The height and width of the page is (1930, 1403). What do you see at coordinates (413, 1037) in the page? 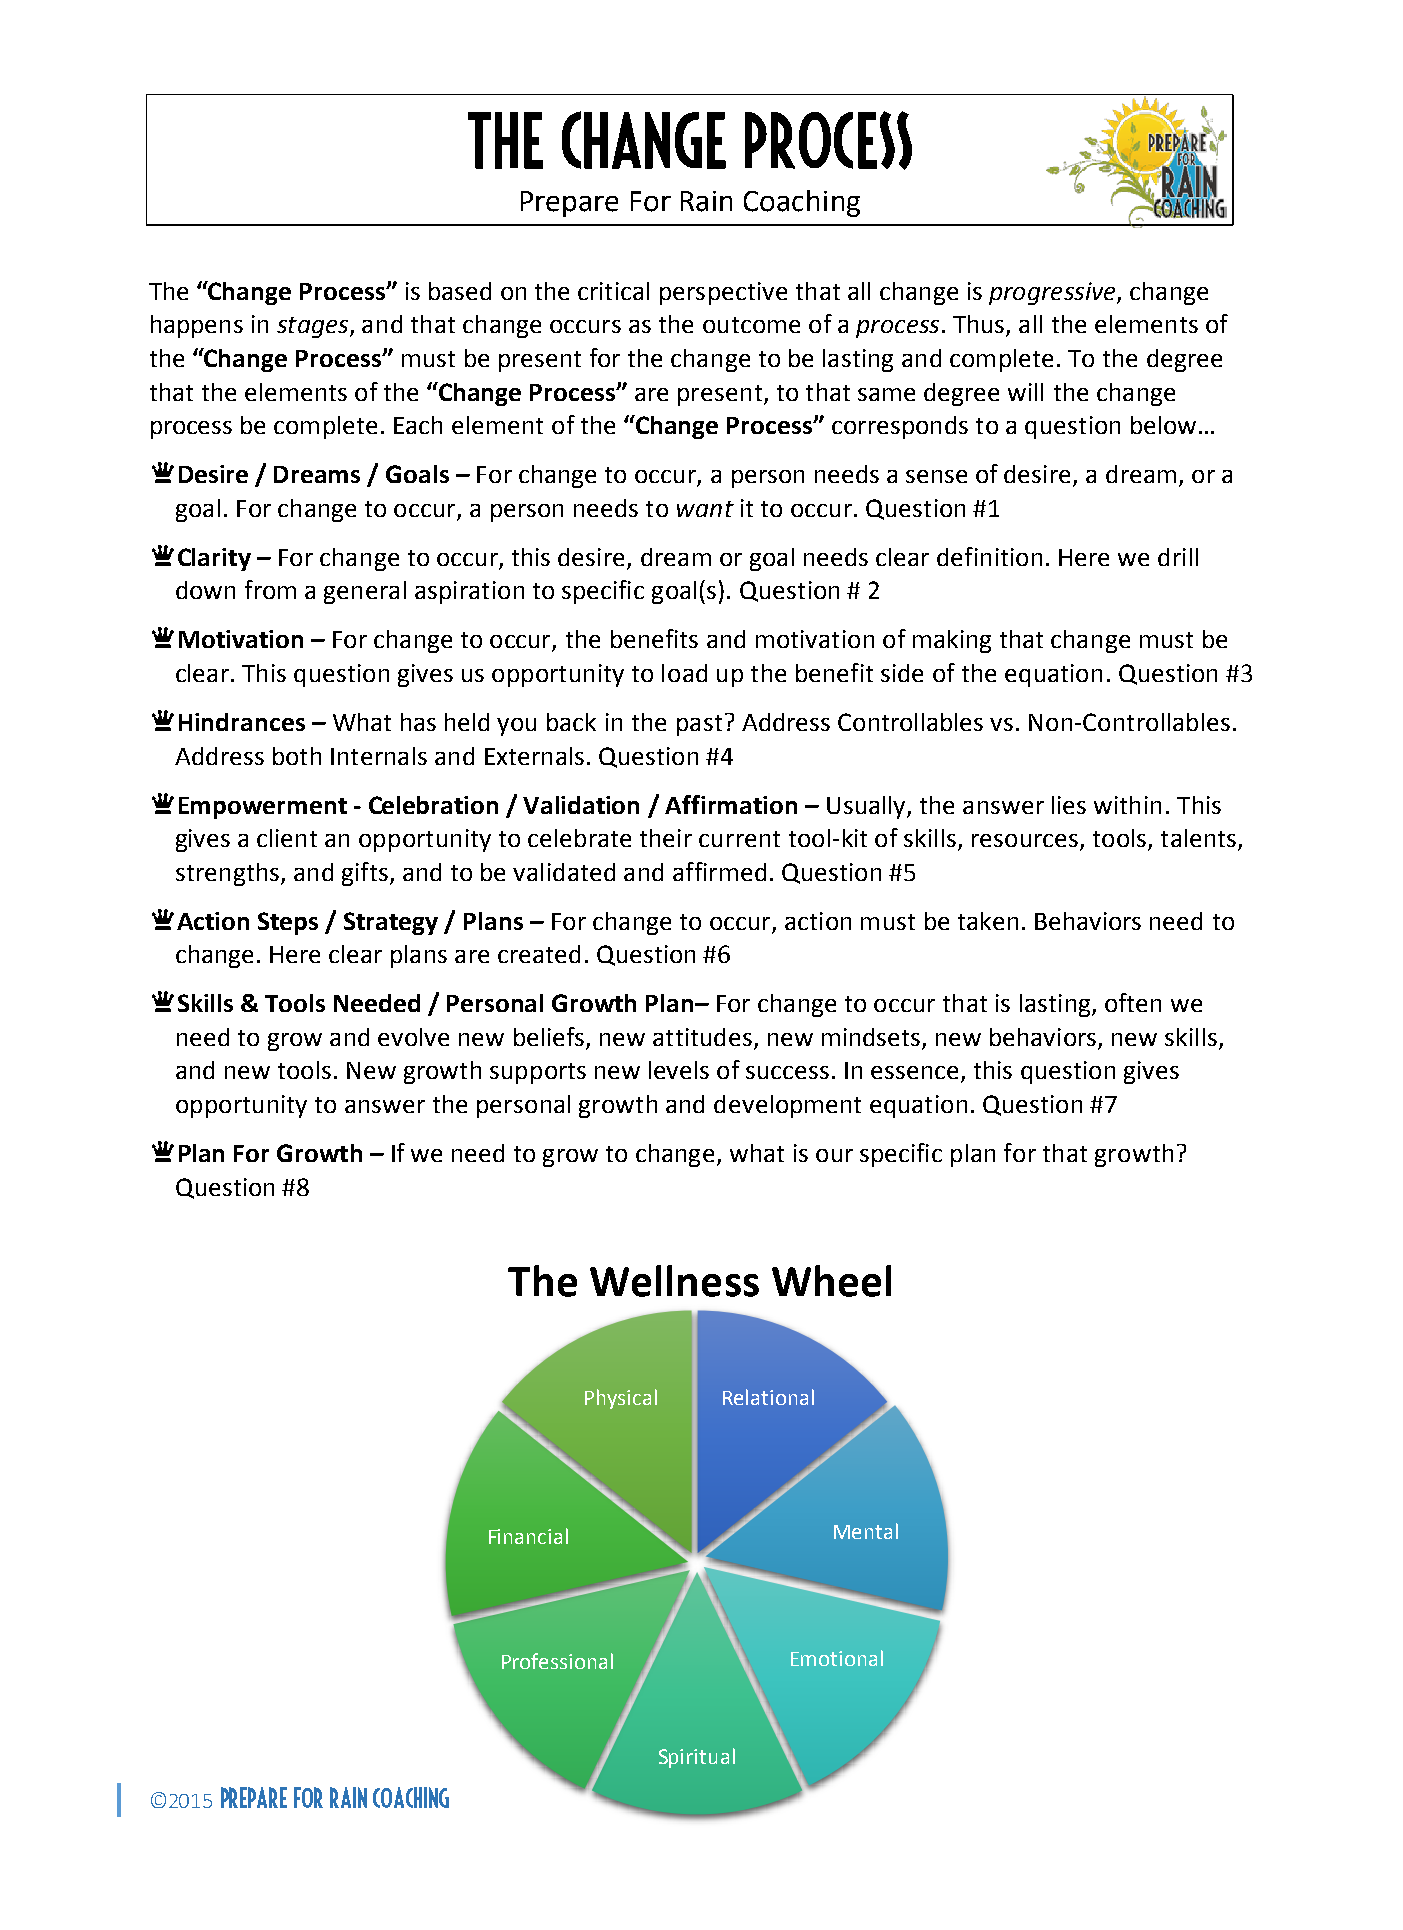
I see `evolve` at bounding box center [413, 1037].
